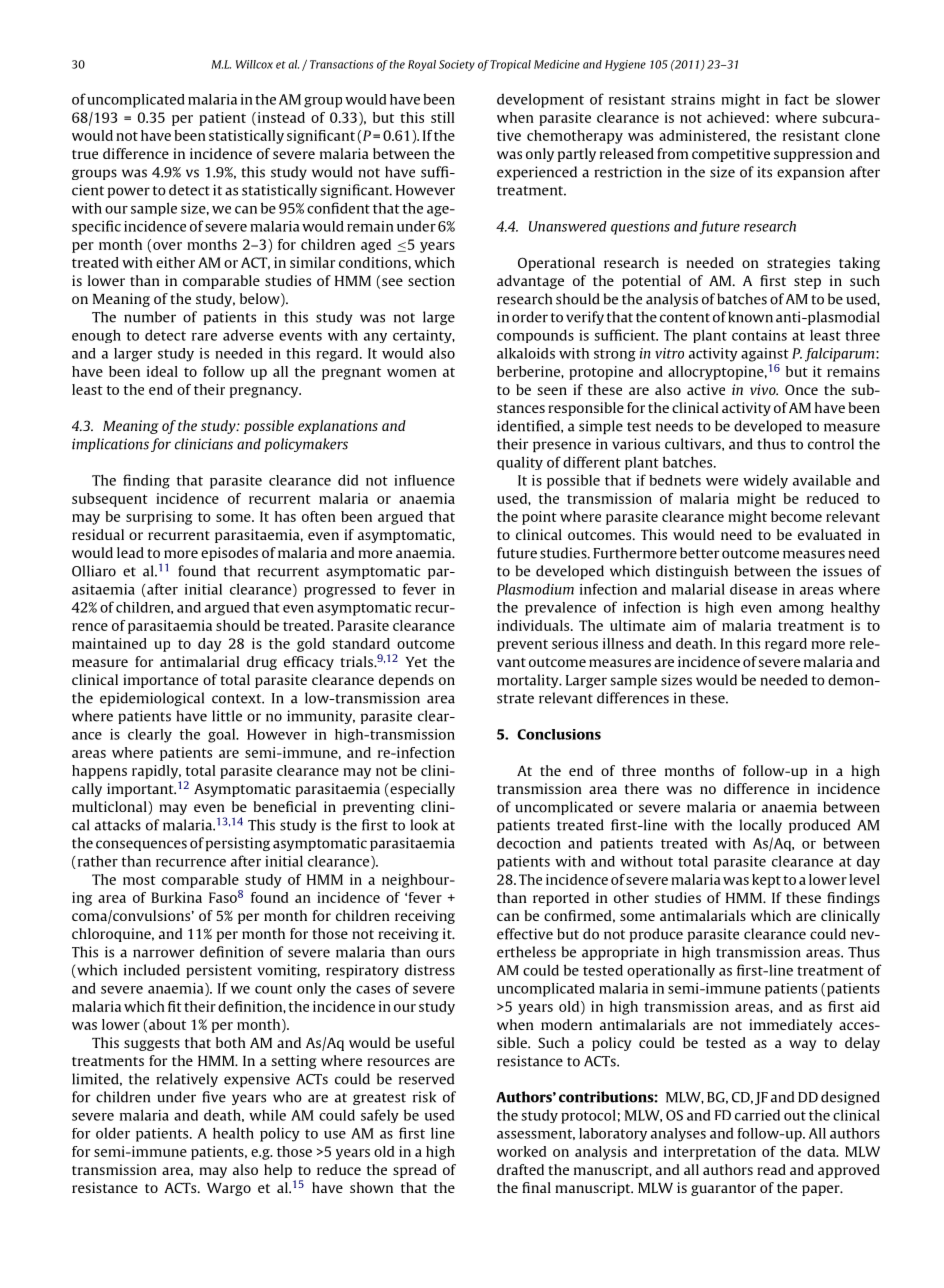 The height and width of the screenshot is (1288, 944). Describe the element at coordinates (109, 643) in the screenshot. I see `maintained` at that location.
